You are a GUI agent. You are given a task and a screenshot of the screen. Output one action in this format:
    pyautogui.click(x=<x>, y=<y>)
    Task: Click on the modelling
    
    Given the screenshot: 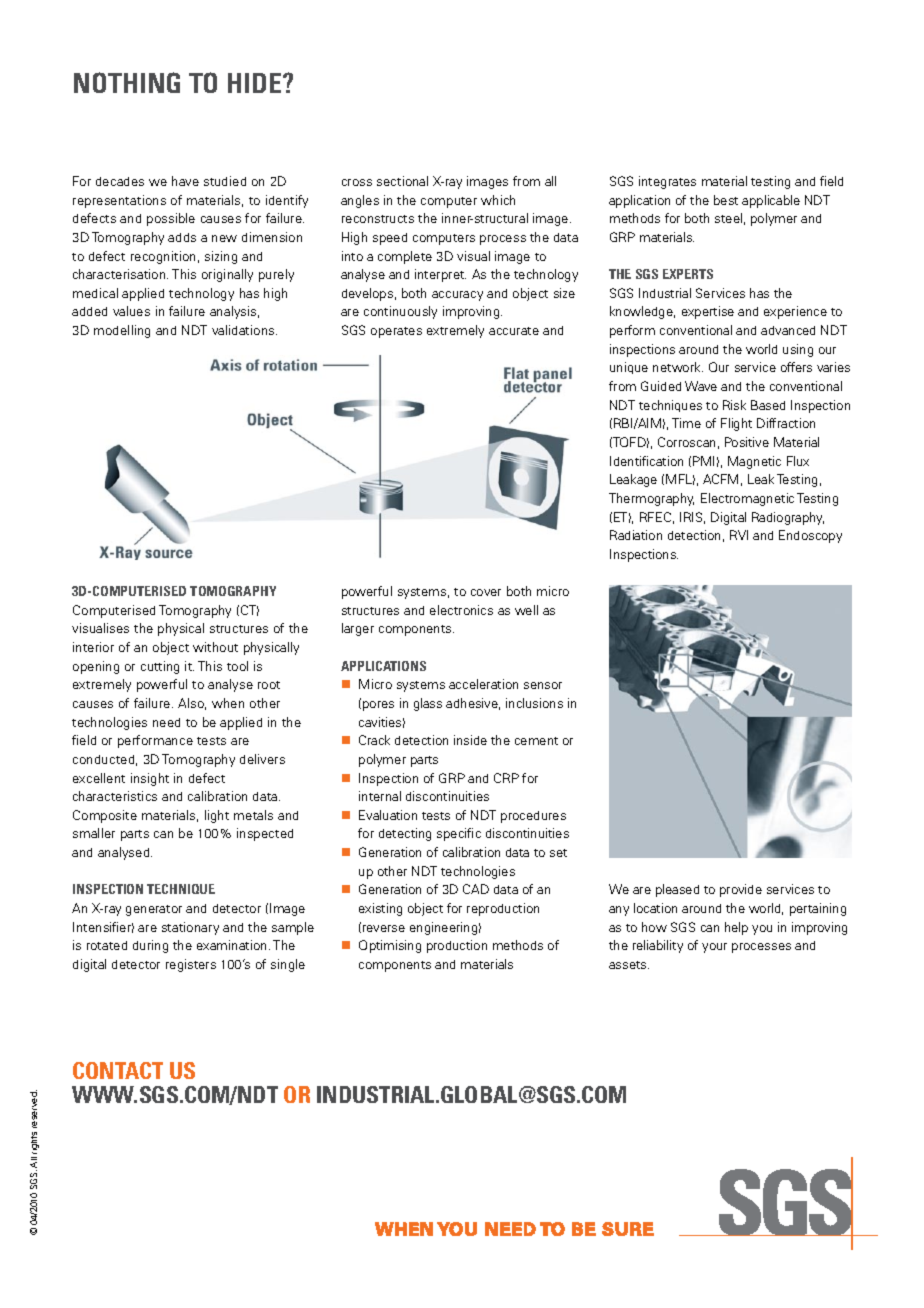 What is the action you would take?
    pyautogui.click(x=122, y=331)
